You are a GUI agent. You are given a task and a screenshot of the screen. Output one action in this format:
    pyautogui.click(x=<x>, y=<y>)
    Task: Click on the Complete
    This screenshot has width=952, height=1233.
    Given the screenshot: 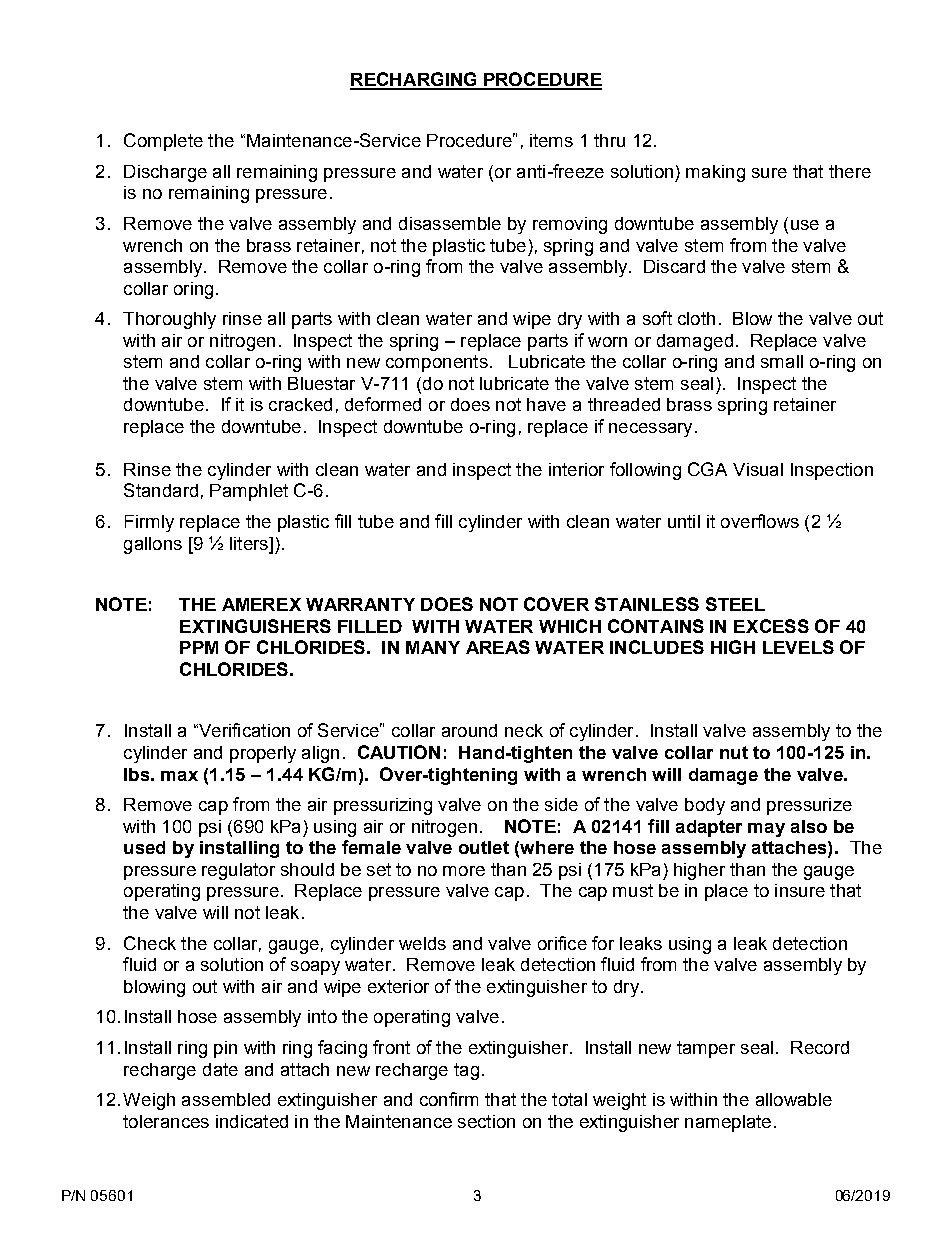 What is the action you would take?
    pyautogui.click(x=163, y=142)
